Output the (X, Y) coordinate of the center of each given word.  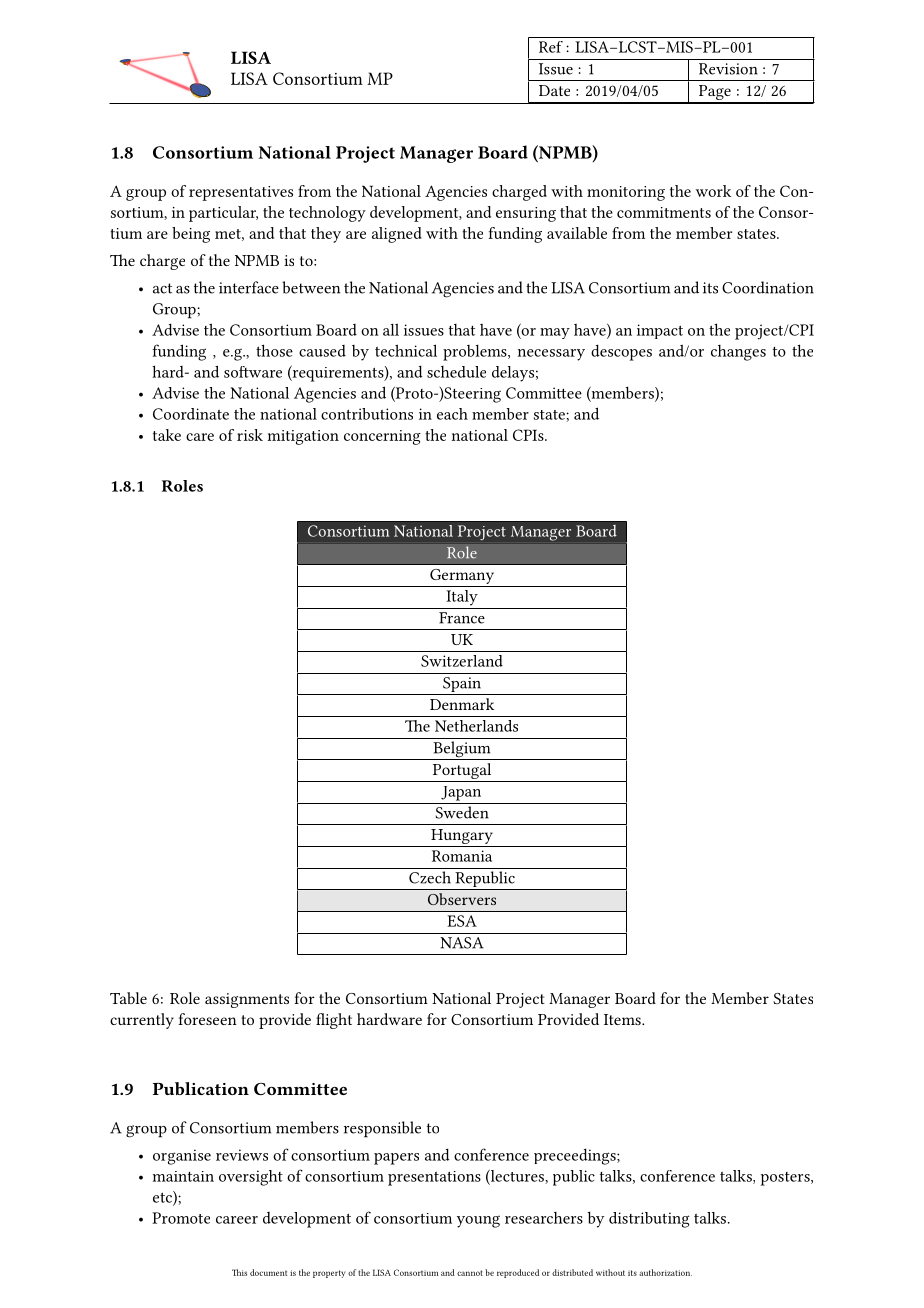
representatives (241, 193)
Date (554, 90)
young (478, 1222)
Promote (181, 1218)
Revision (728, 69)
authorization (665, 1272)
